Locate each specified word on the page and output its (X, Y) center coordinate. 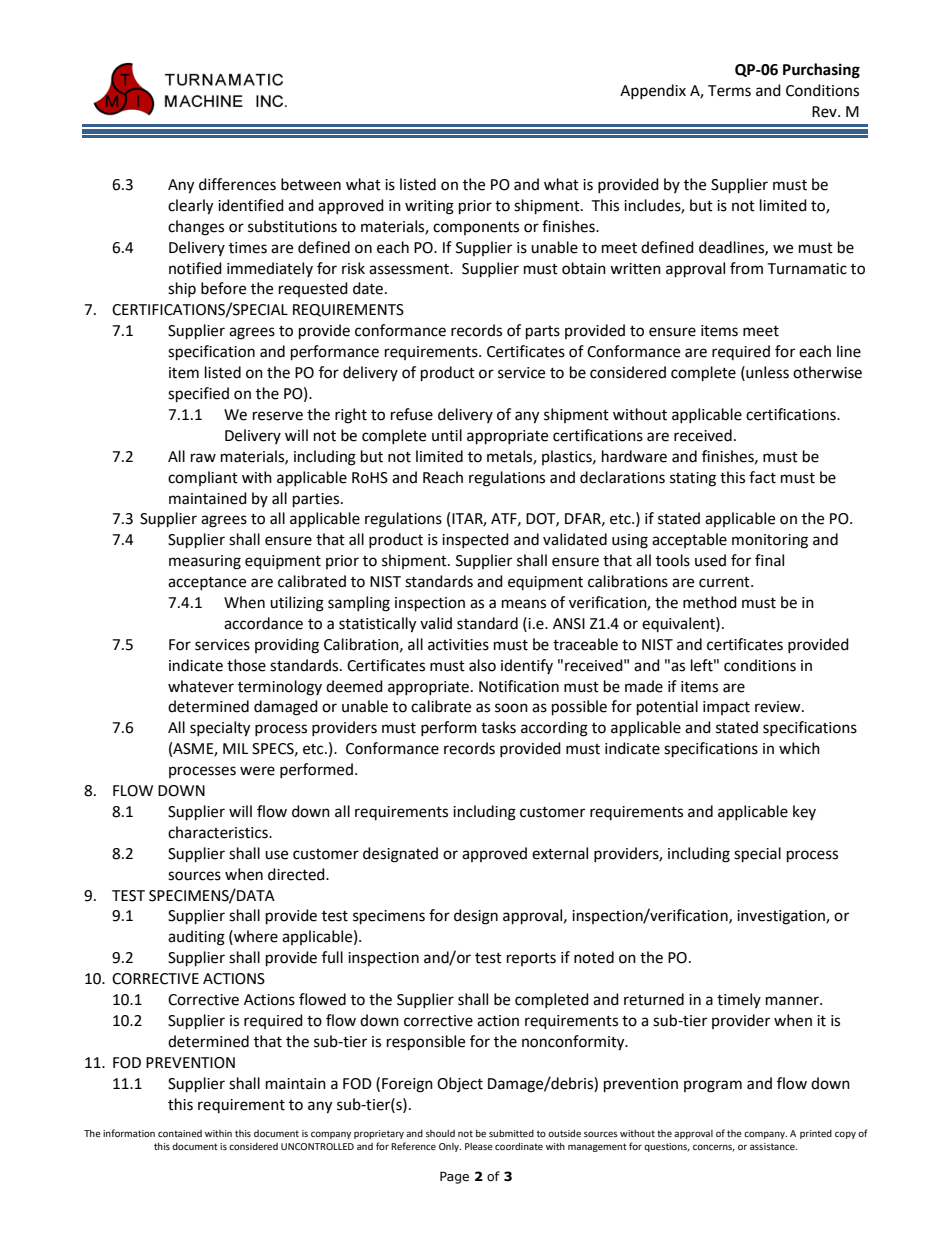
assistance (773, 1146)
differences (237, 184)
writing (429, 207)
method (710, 602)
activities (458, 645)
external (560, 853)
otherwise (827, 372)
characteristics (219, 832)
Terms (729, 91)
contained (180, 1133)
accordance (263, 623)
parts (543, 333)
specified (198, 395)
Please (479, 1146)
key (804, 812)
